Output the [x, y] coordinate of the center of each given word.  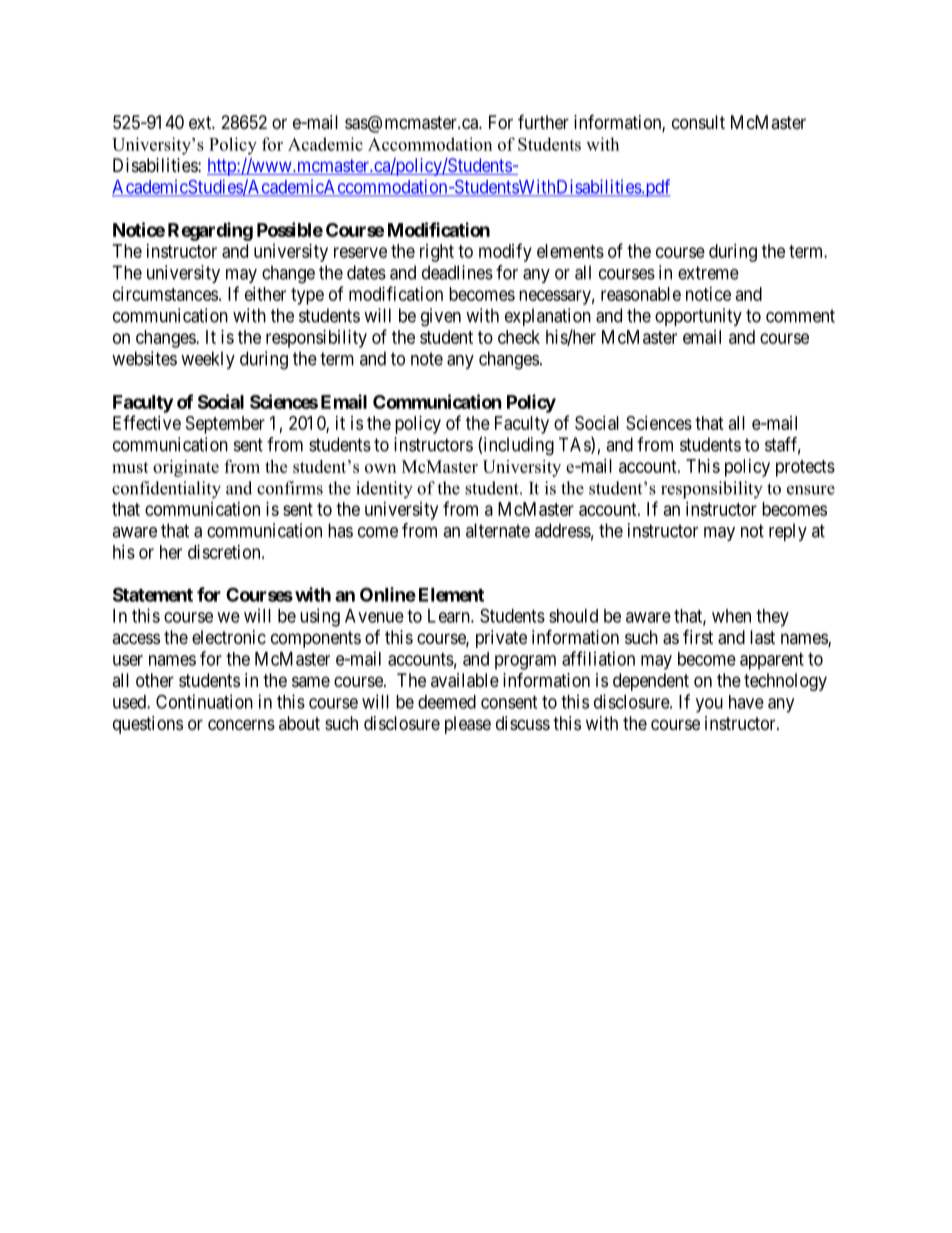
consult [698, 122]
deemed [447, 702]
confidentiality [166, 490]
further [543, 121]
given [441, 317]
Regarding [210, 231]
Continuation [204, 701]
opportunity [698, 317]
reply [788, 532]
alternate [498, 530]
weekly [208, 360]
